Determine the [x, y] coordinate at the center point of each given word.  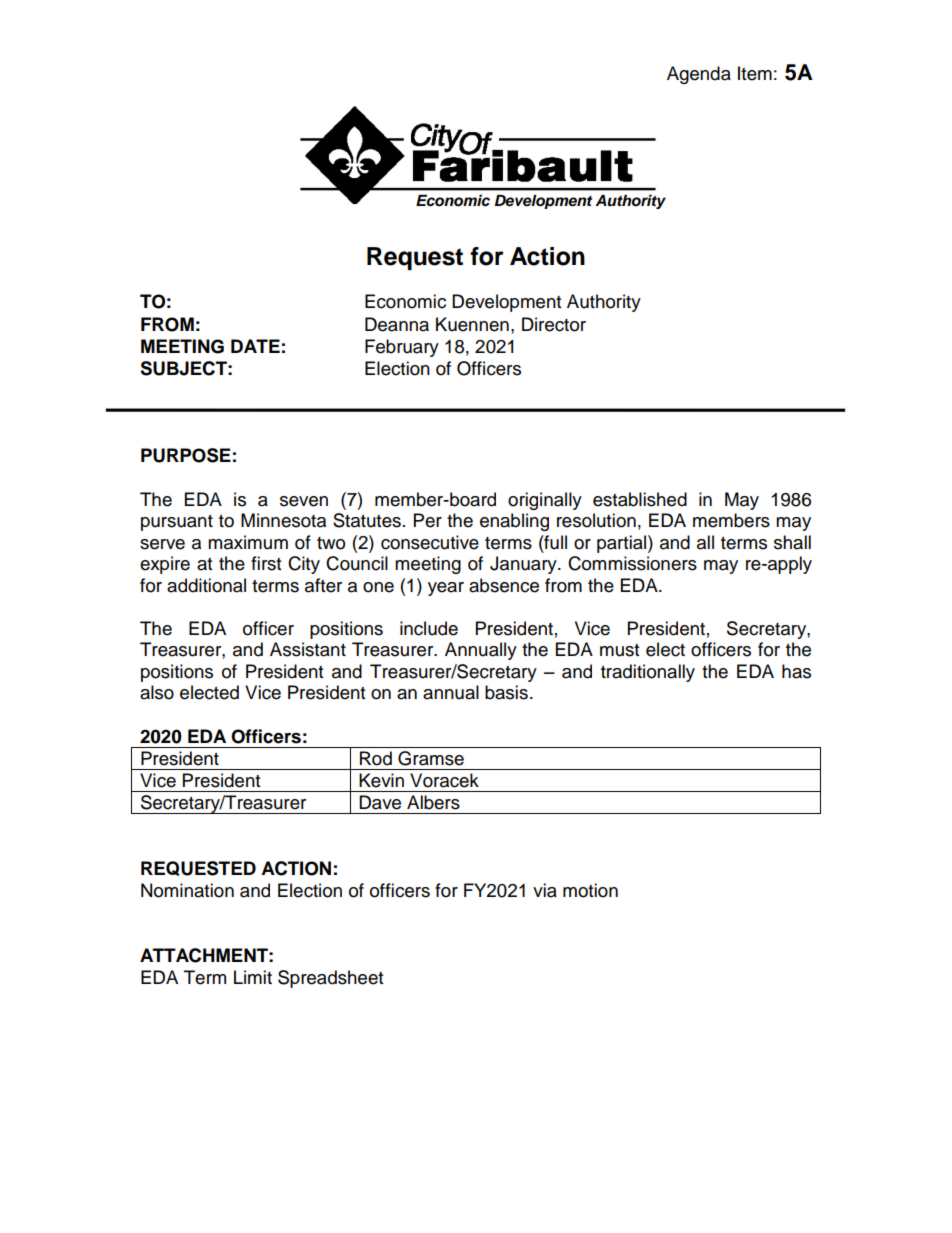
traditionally [648, 673]
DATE [255, 346]
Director [554, 324]
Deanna [397, 324]
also [157, 692]
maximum [248, 542]
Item [755, 73]
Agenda [699, 75]
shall [792, 542]
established [640, 499]
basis [506, 692]
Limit [253, 977]
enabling [514, 522]
